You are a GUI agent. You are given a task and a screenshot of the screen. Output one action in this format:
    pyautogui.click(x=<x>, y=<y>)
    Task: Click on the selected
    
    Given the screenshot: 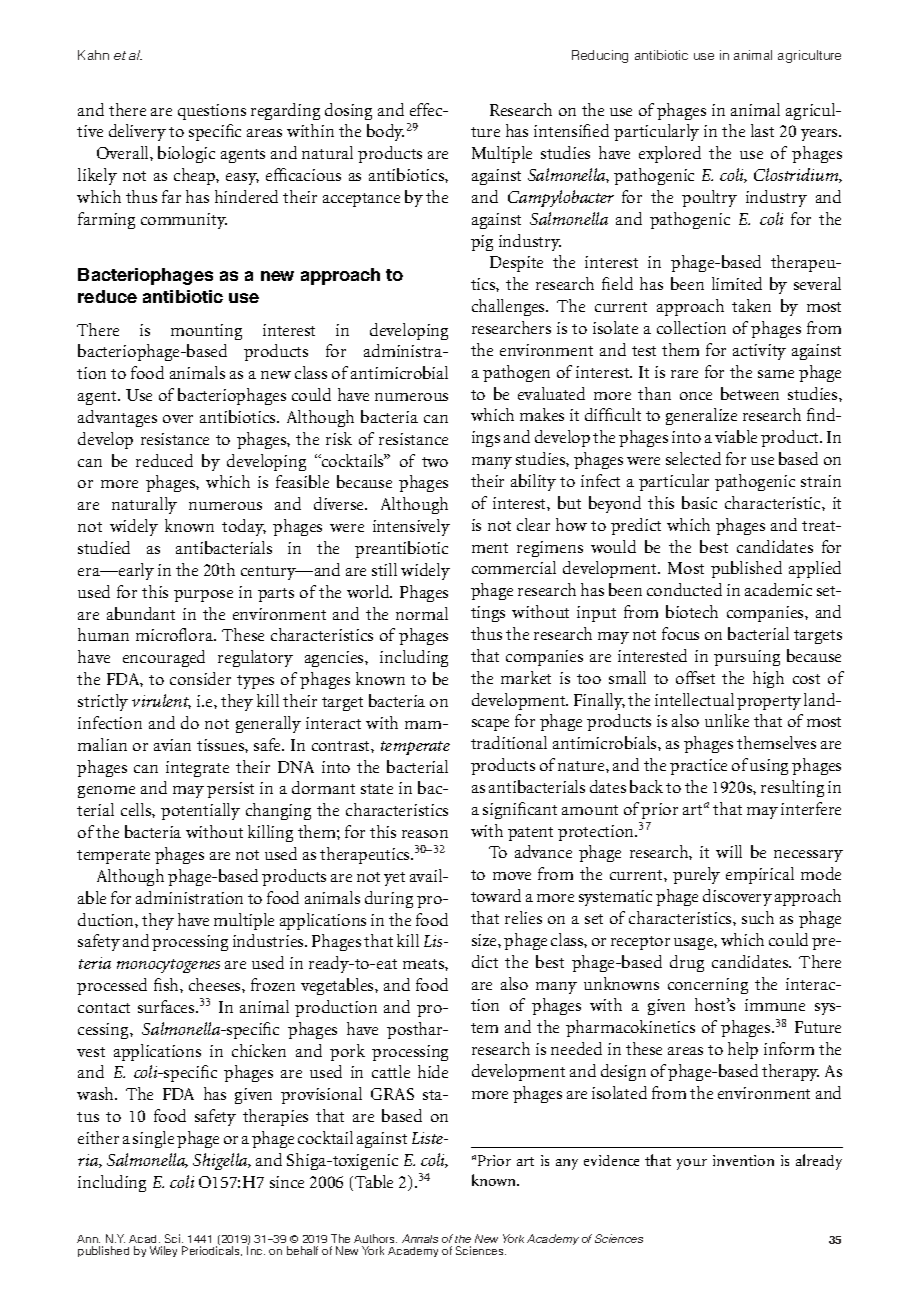 What is the action you would take?
    pyautogui.click(x=693, y=458)
